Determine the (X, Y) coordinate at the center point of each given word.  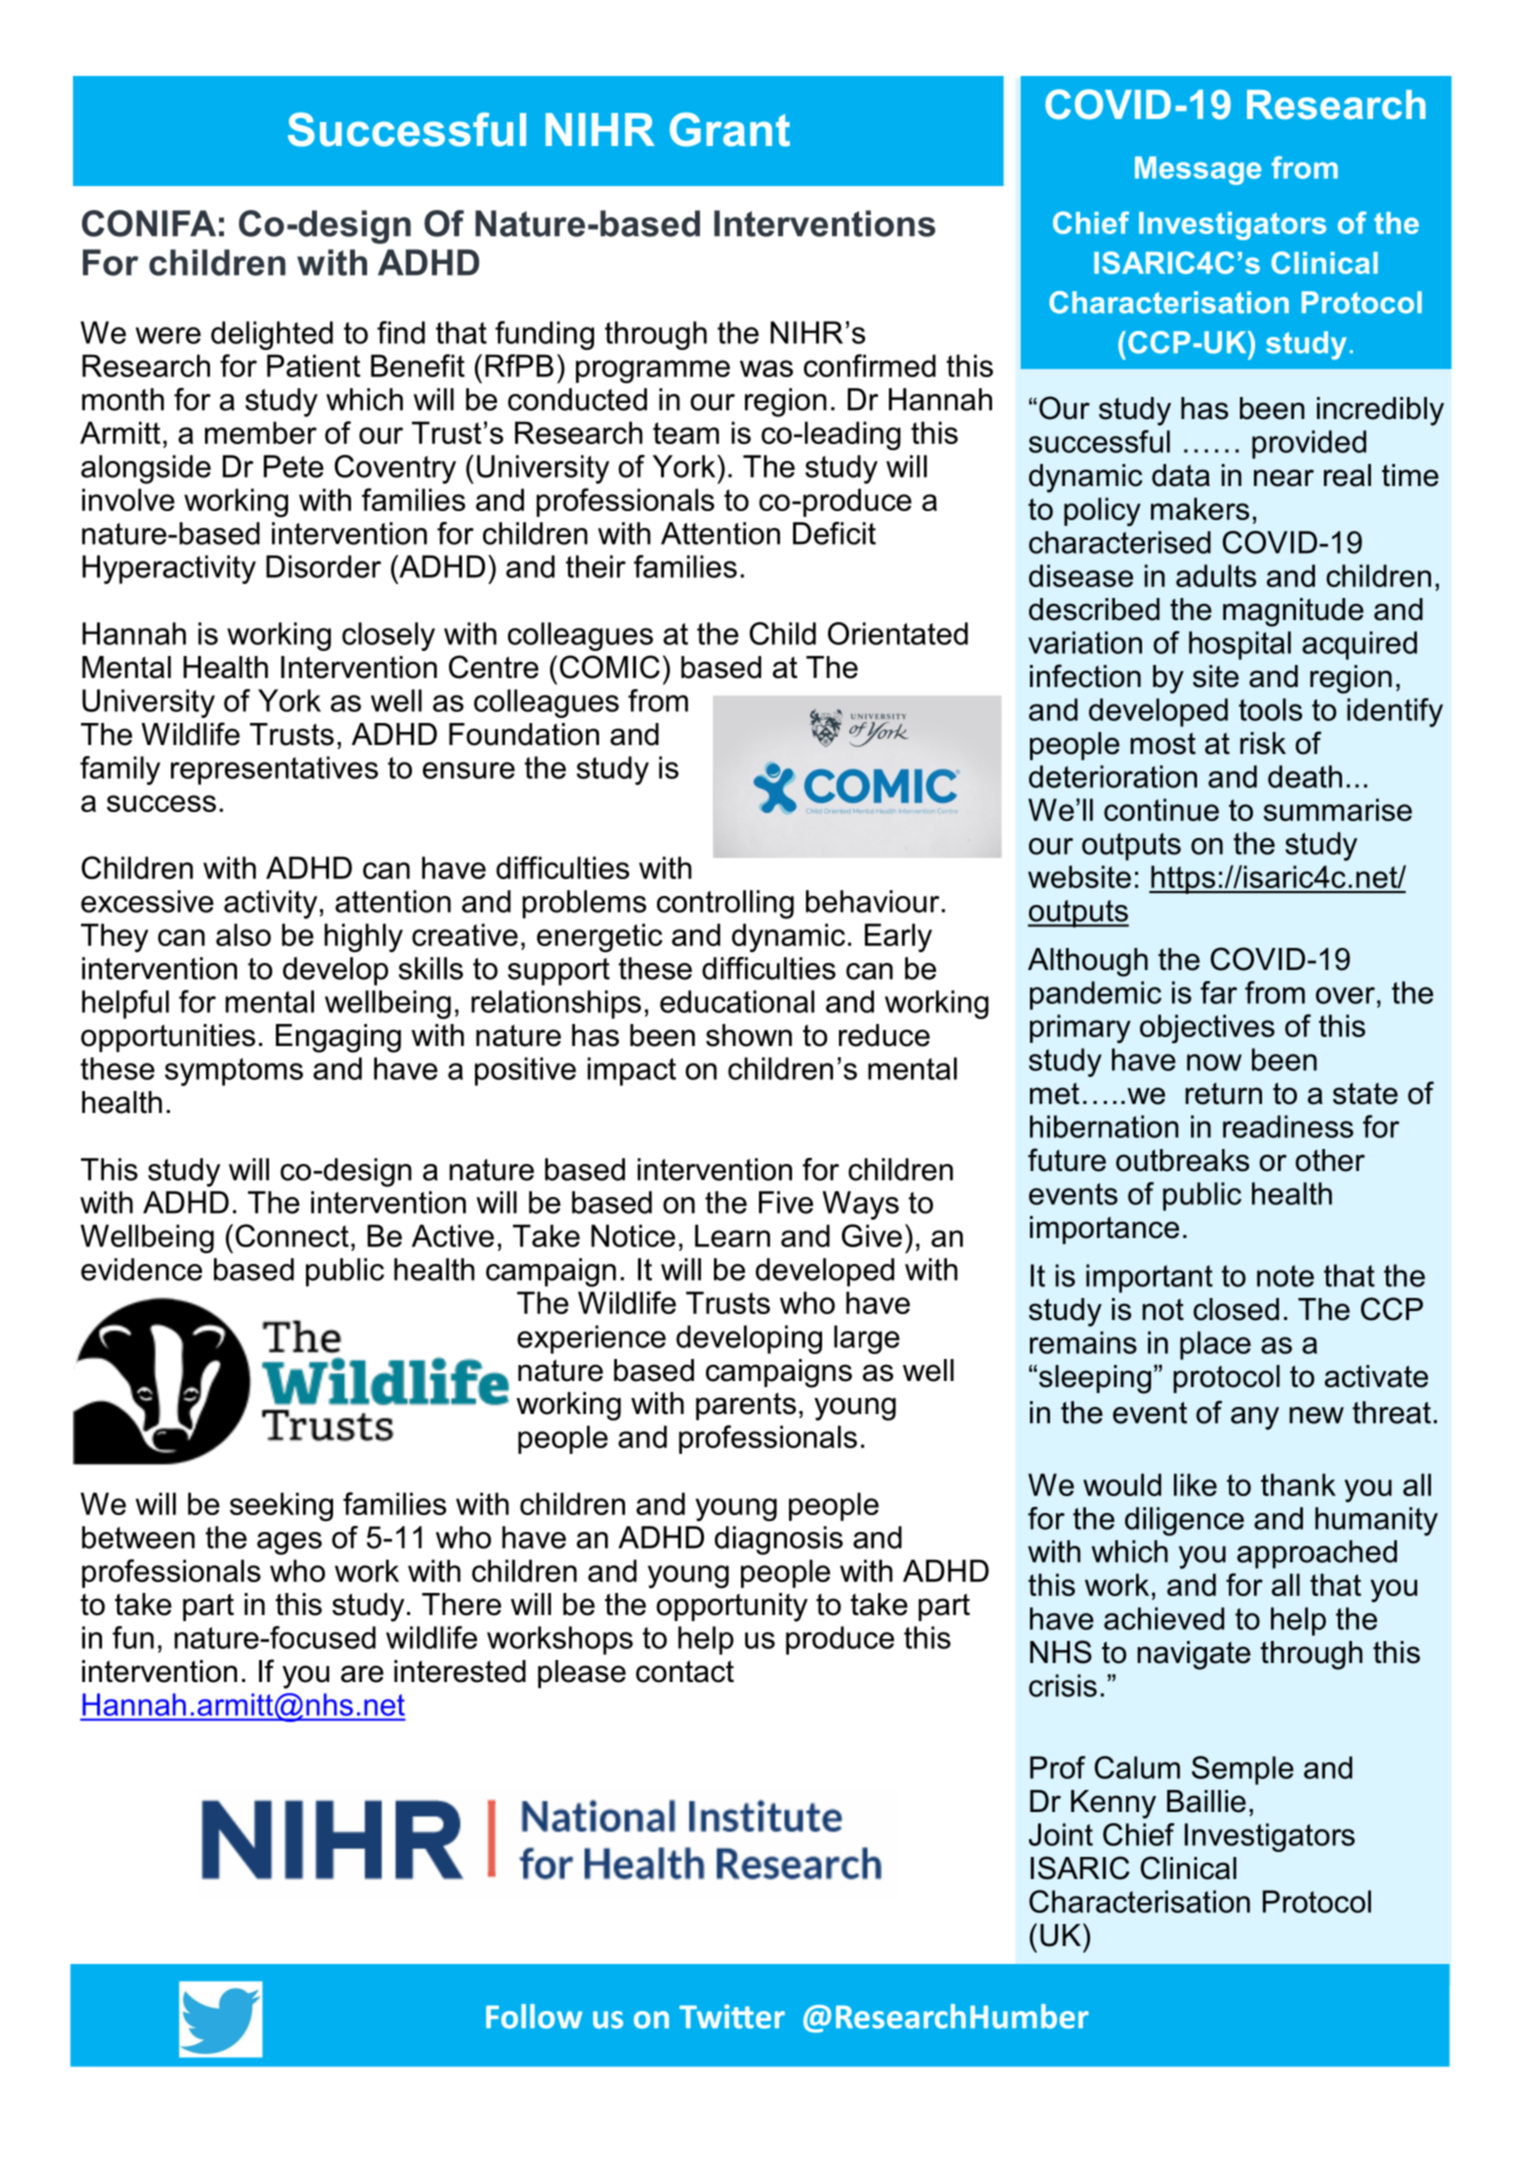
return (1223, 1094)
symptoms (234, 1072)
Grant (730, 129)
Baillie (1206, 1801)
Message (1198, 170)
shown (749, 1035)
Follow (534, 2016)
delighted (272, 335)
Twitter (732, 2016)
